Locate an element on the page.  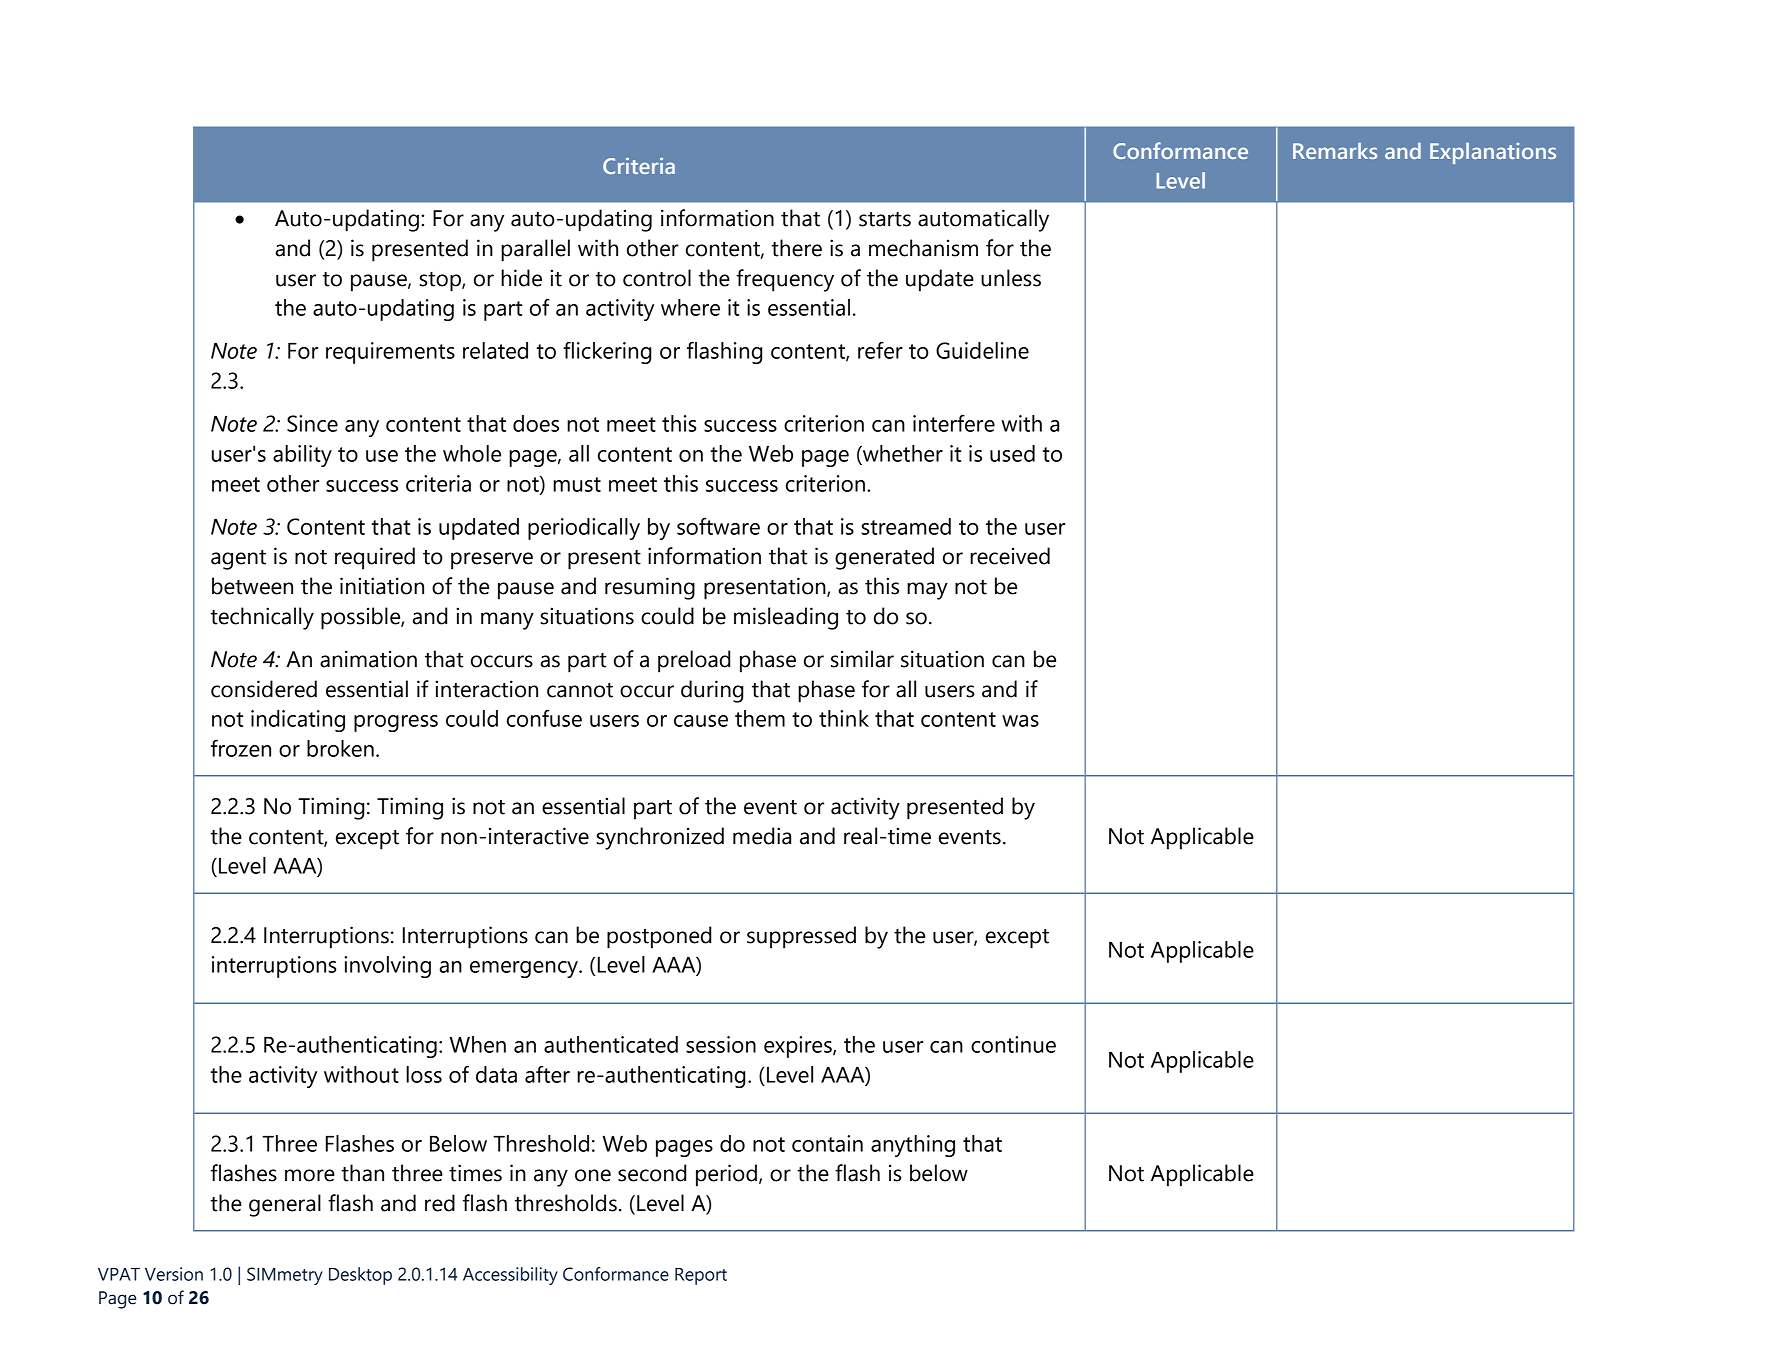
indicating is located at coordinates (298, 721).
